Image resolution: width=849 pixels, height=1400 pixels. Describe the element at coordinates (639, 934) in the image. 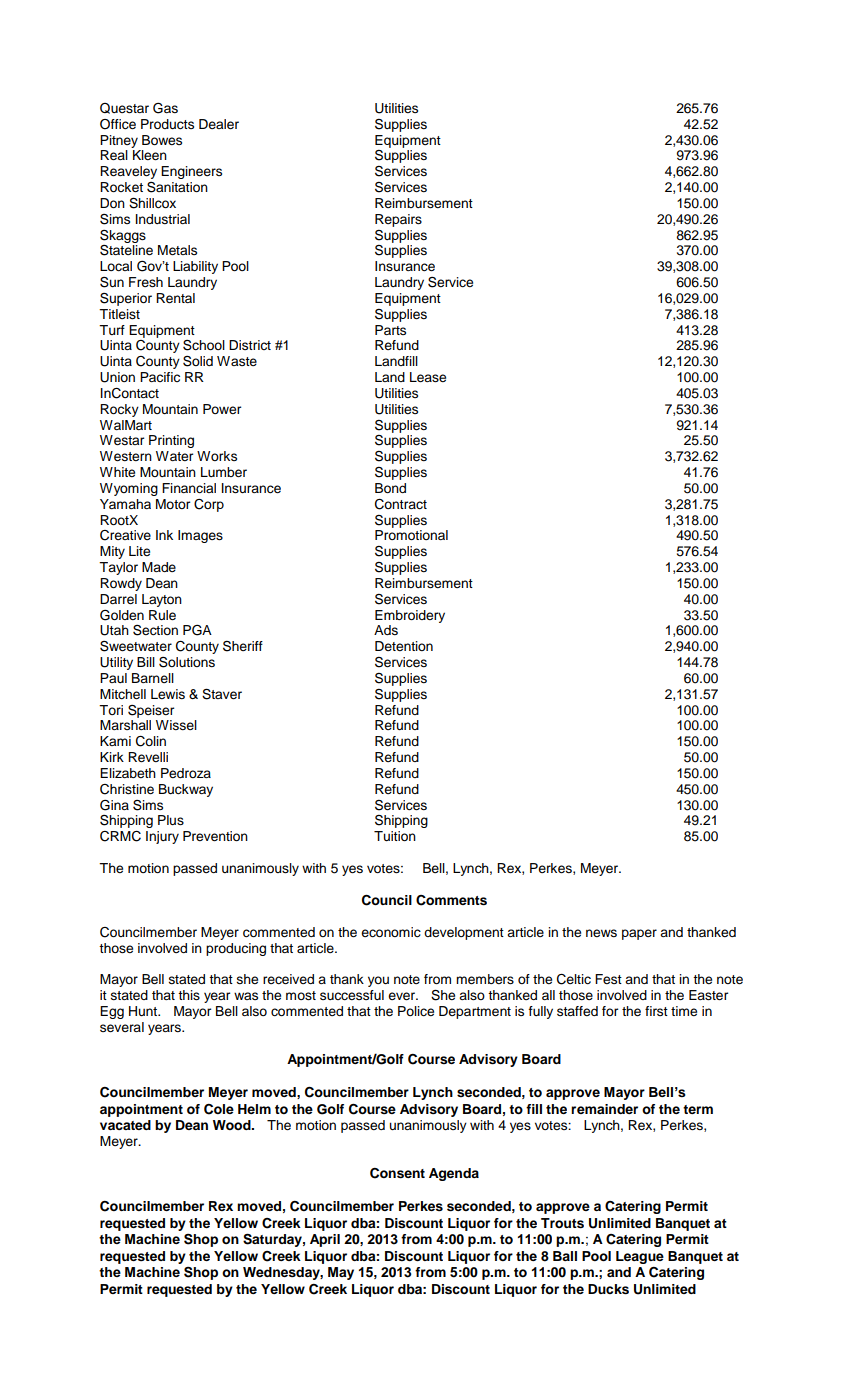

I see `paper` at that location.
